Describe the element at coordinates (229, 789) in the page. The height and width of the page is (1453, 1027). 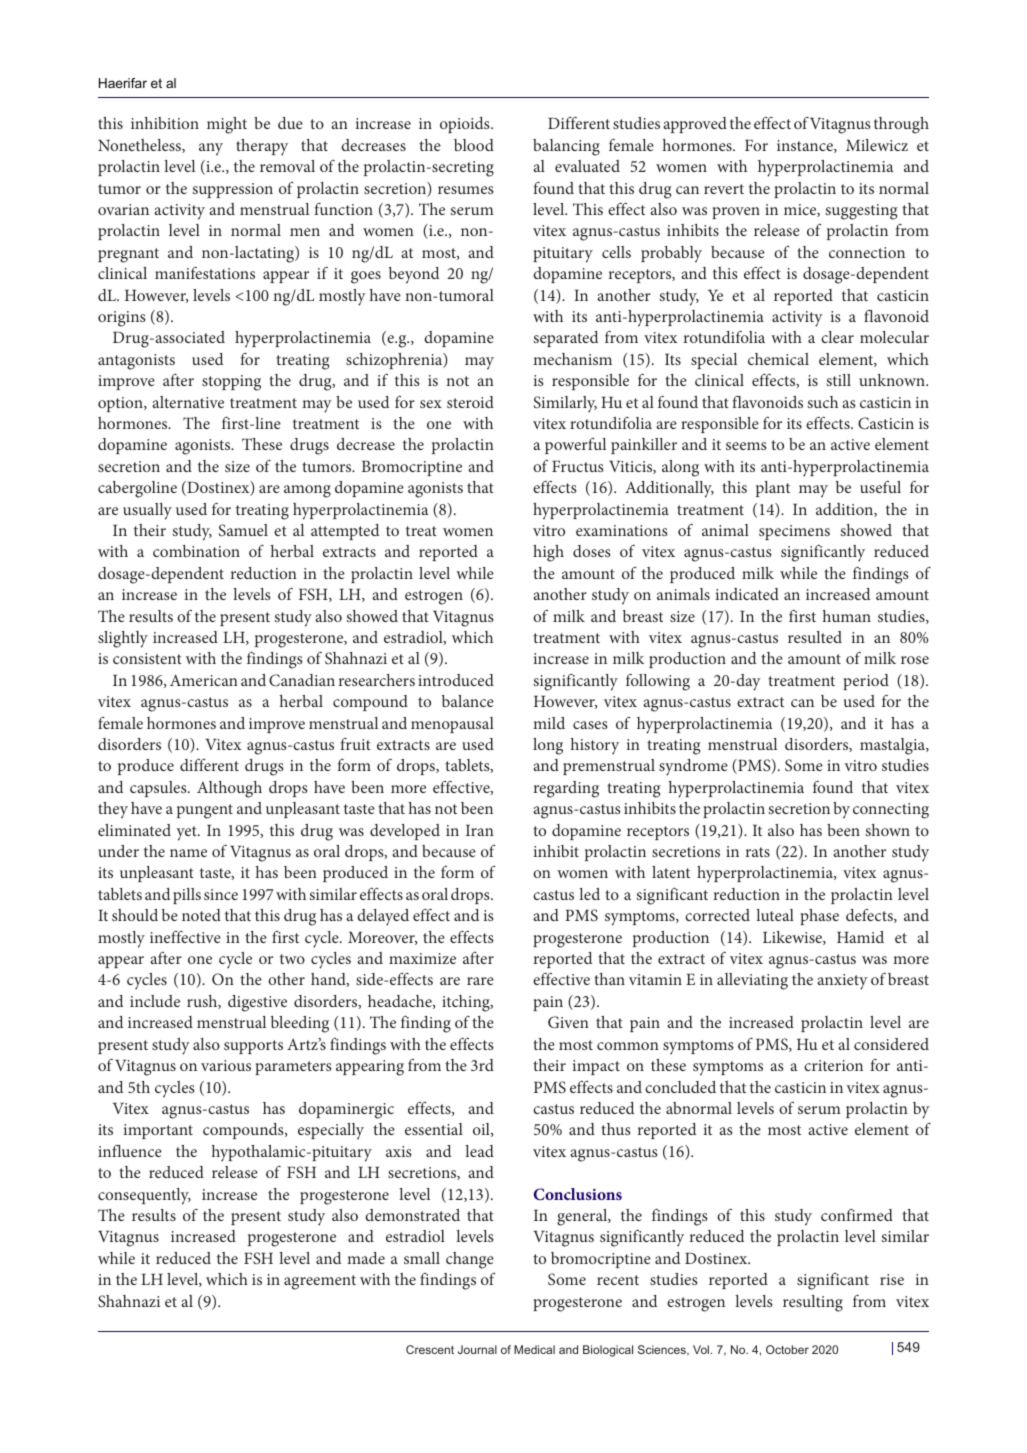
I see `Although` at that location.
